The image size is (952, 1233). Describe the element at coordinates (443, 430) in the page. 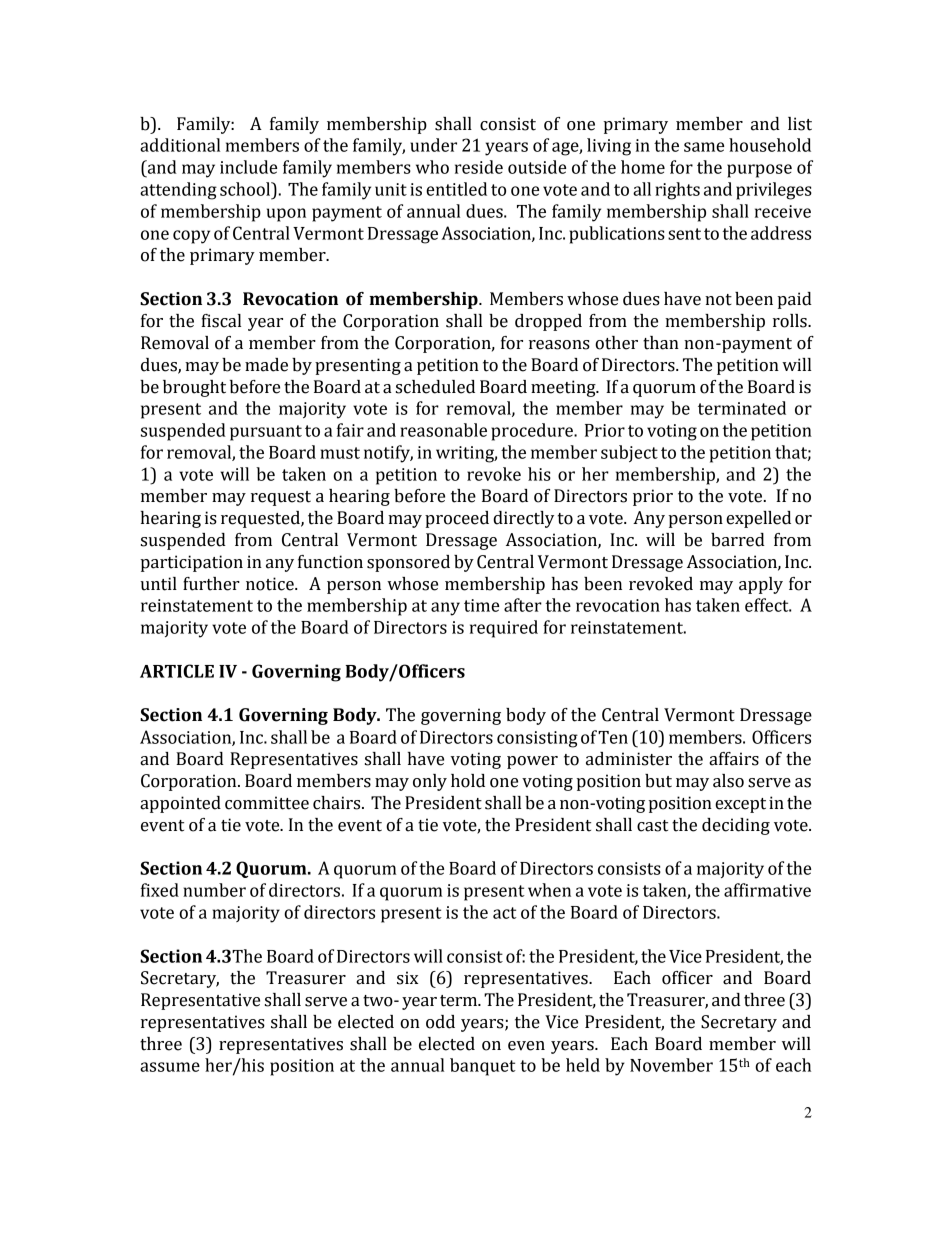

I see `reasonable` at that location.
